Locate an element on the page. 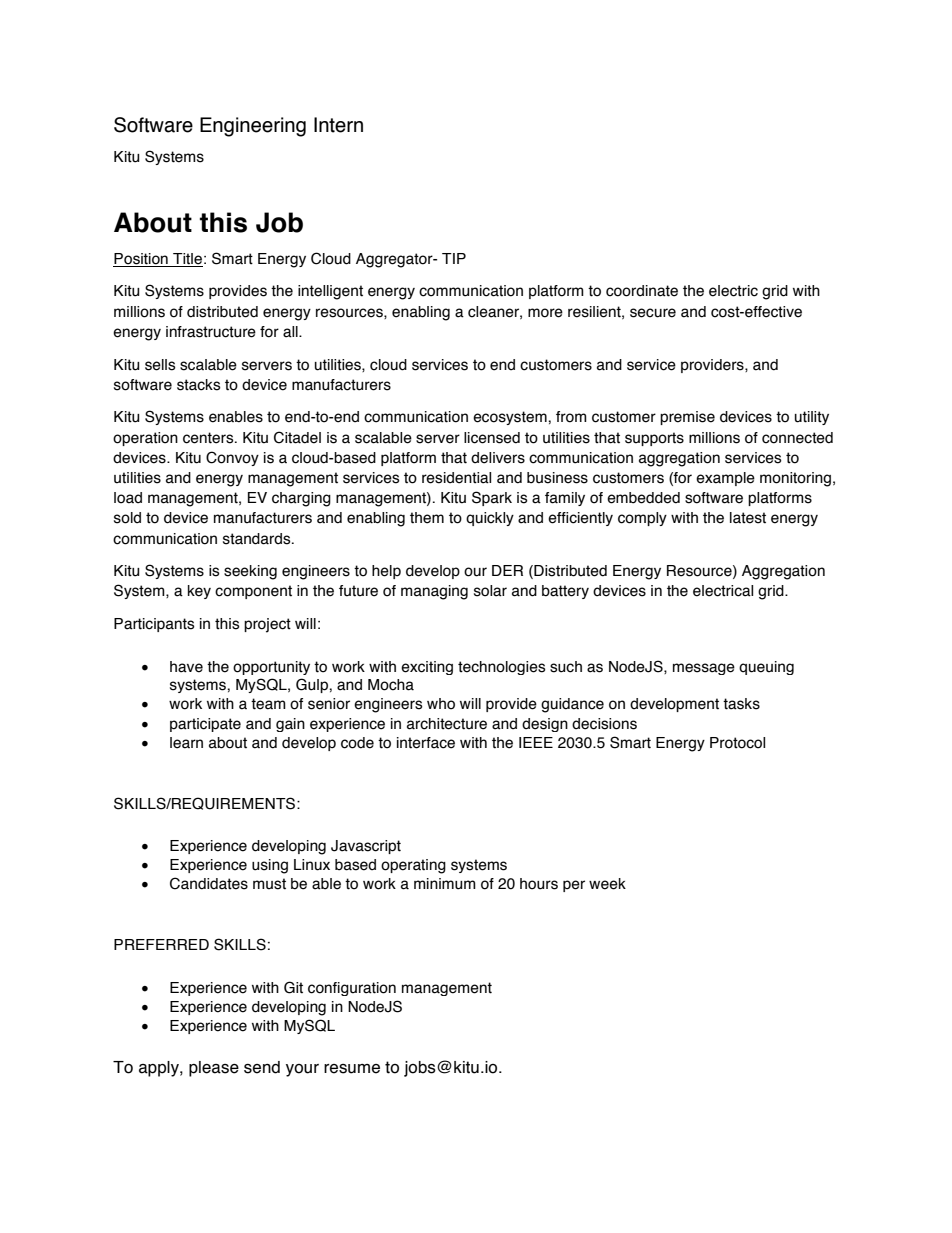  message is located at coordinates (704, 669).
